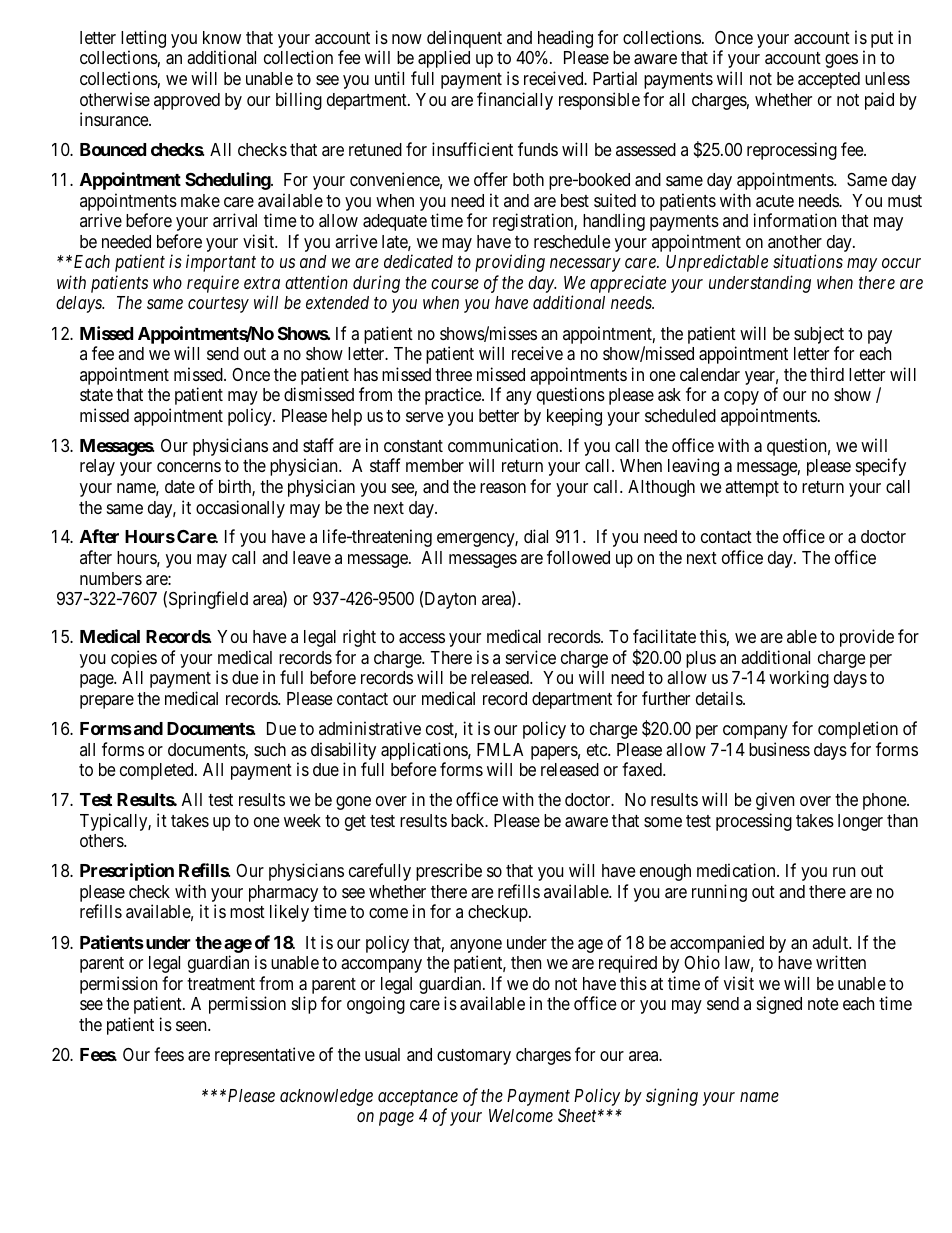 Image resolution: width=952 pixels, height=1233 pixels. Describe the element at coordinates (474, 1057) in the page. I see `customary` at that location.
